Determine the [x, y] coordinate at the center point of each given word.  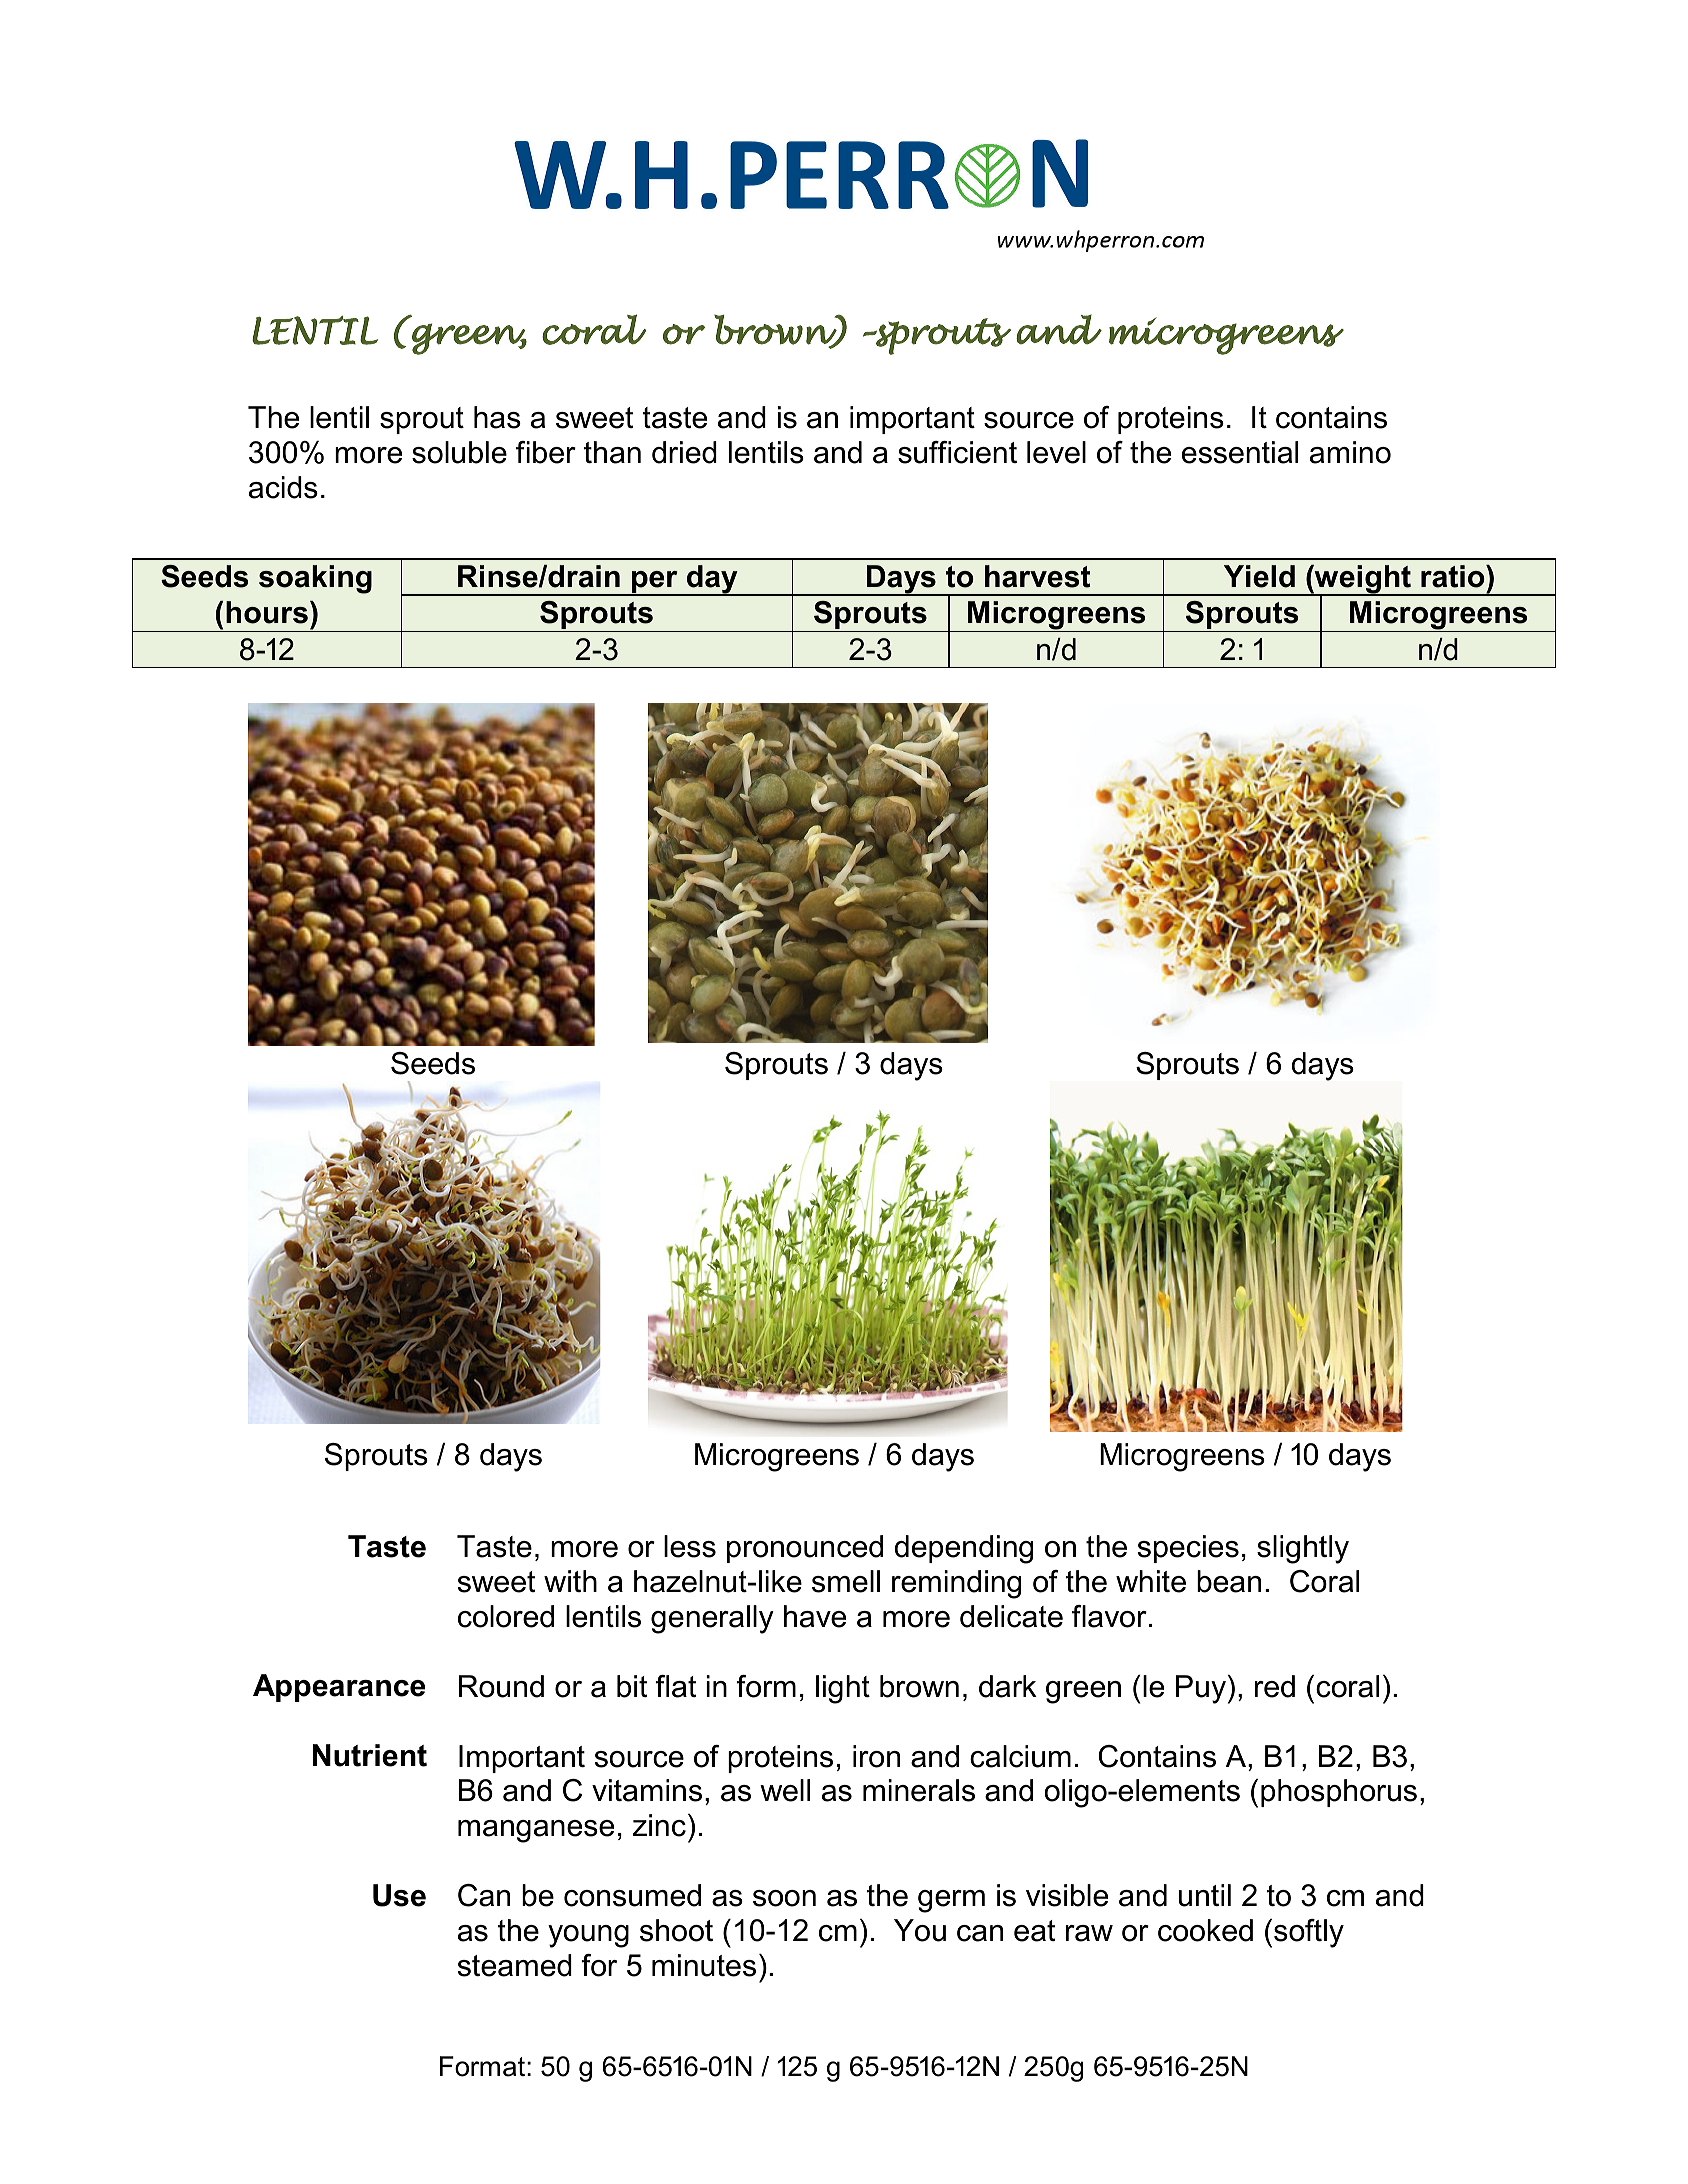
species [1188, 1549]
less [690, 1546]
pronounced [805, 1549]
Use [399, 1895]
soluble [459, 452]
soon [784, 1898]
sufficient [957, 452]
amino [1350, 452]
